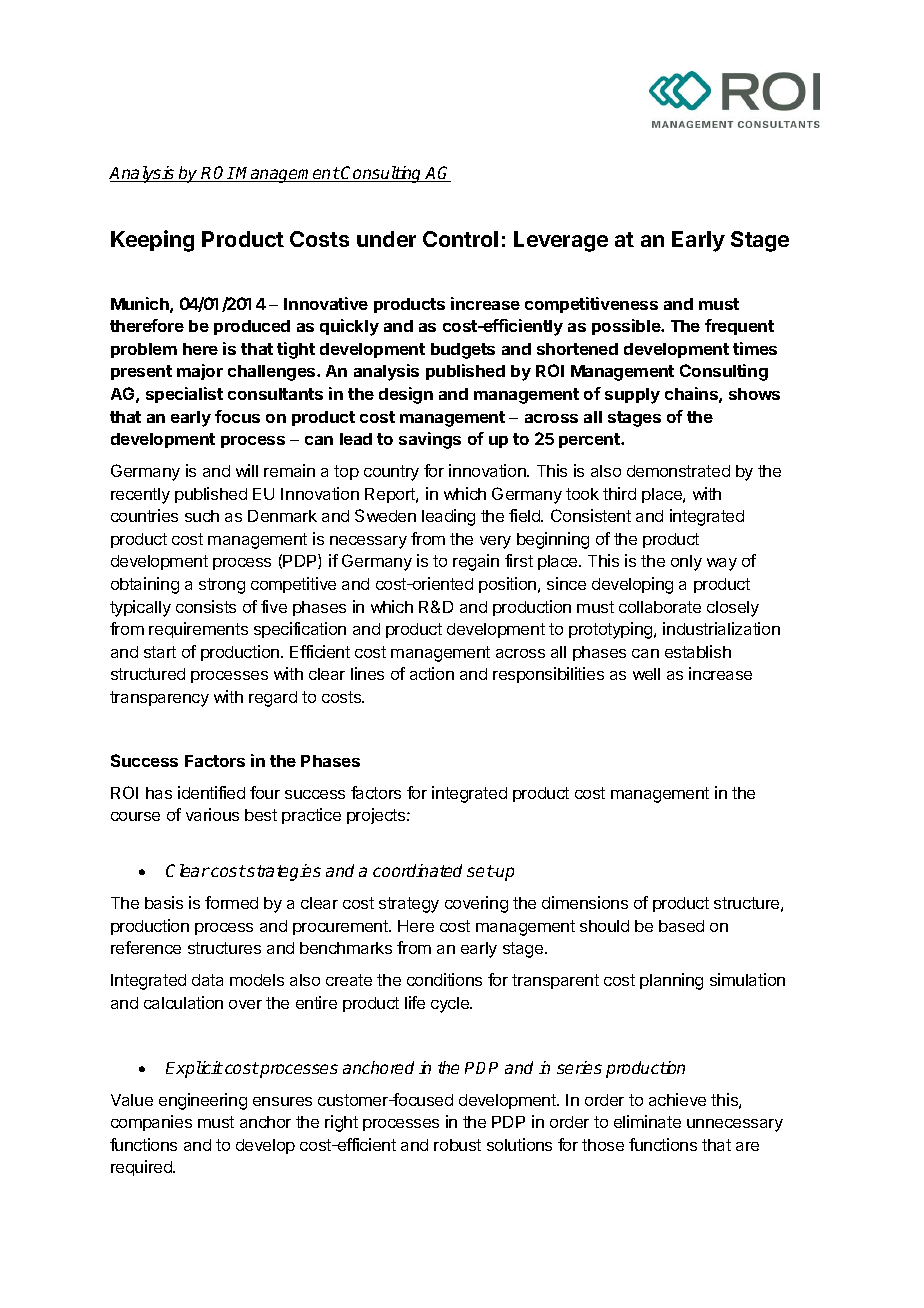  What do you see at coordinates (152, 241) in the page?
I see `Keeping` at bounding box center [152, 241].
